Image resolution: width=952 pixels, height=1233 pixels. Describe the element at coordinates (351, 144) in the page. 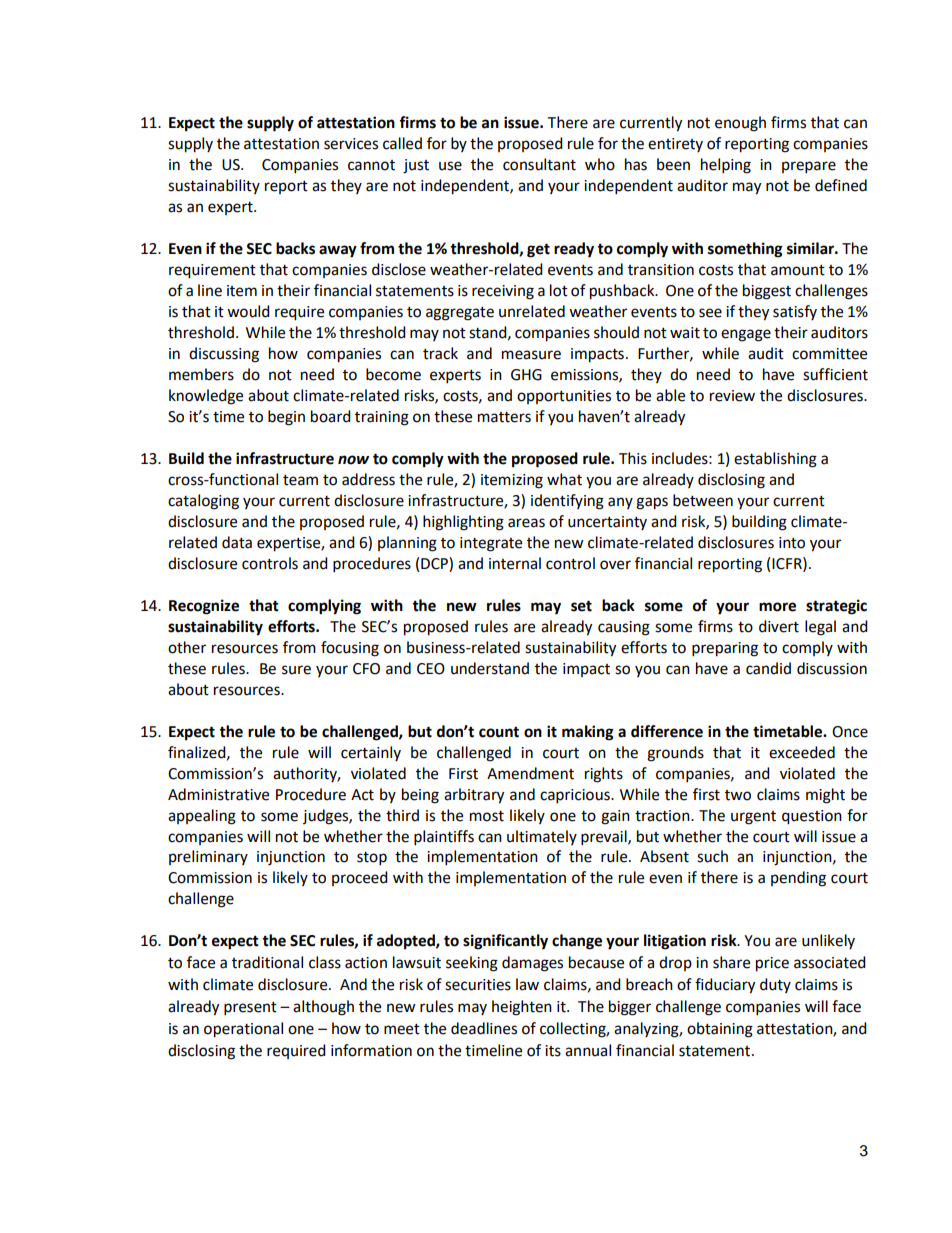

I see `services` at that location.
